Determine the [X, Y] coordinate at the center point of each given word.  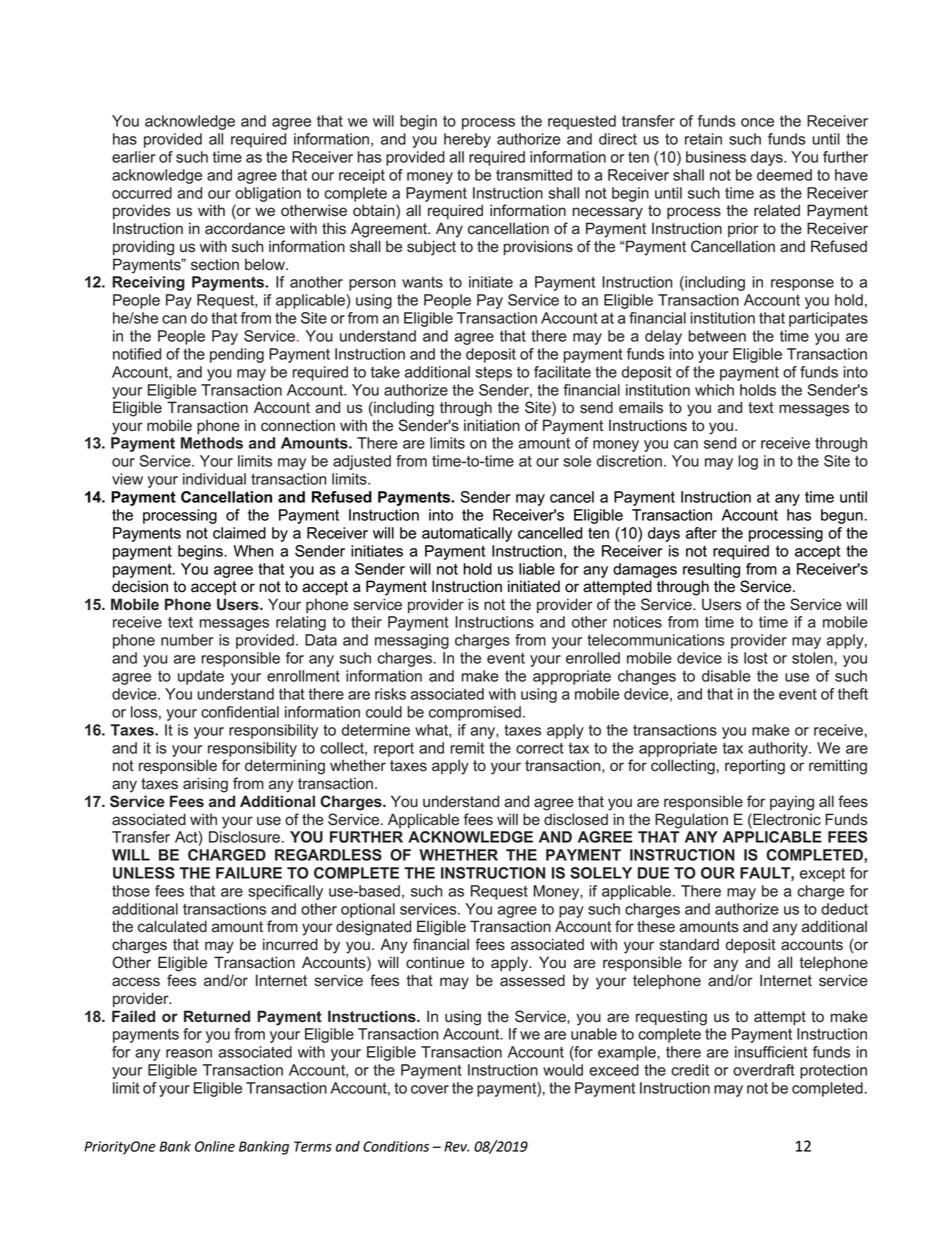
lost [756, 658]
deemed [784, 175]
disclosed [576, 819]
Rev [456, 1146]
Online [215, 1146]
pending [237, 355]
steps [493, 374]
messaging [412, 641]
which [714, 390]
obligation [268, 194]
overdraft [764, 1070]
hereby [467, 140]
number [187, 640]
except [822, 875]
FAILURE [249, 873]
